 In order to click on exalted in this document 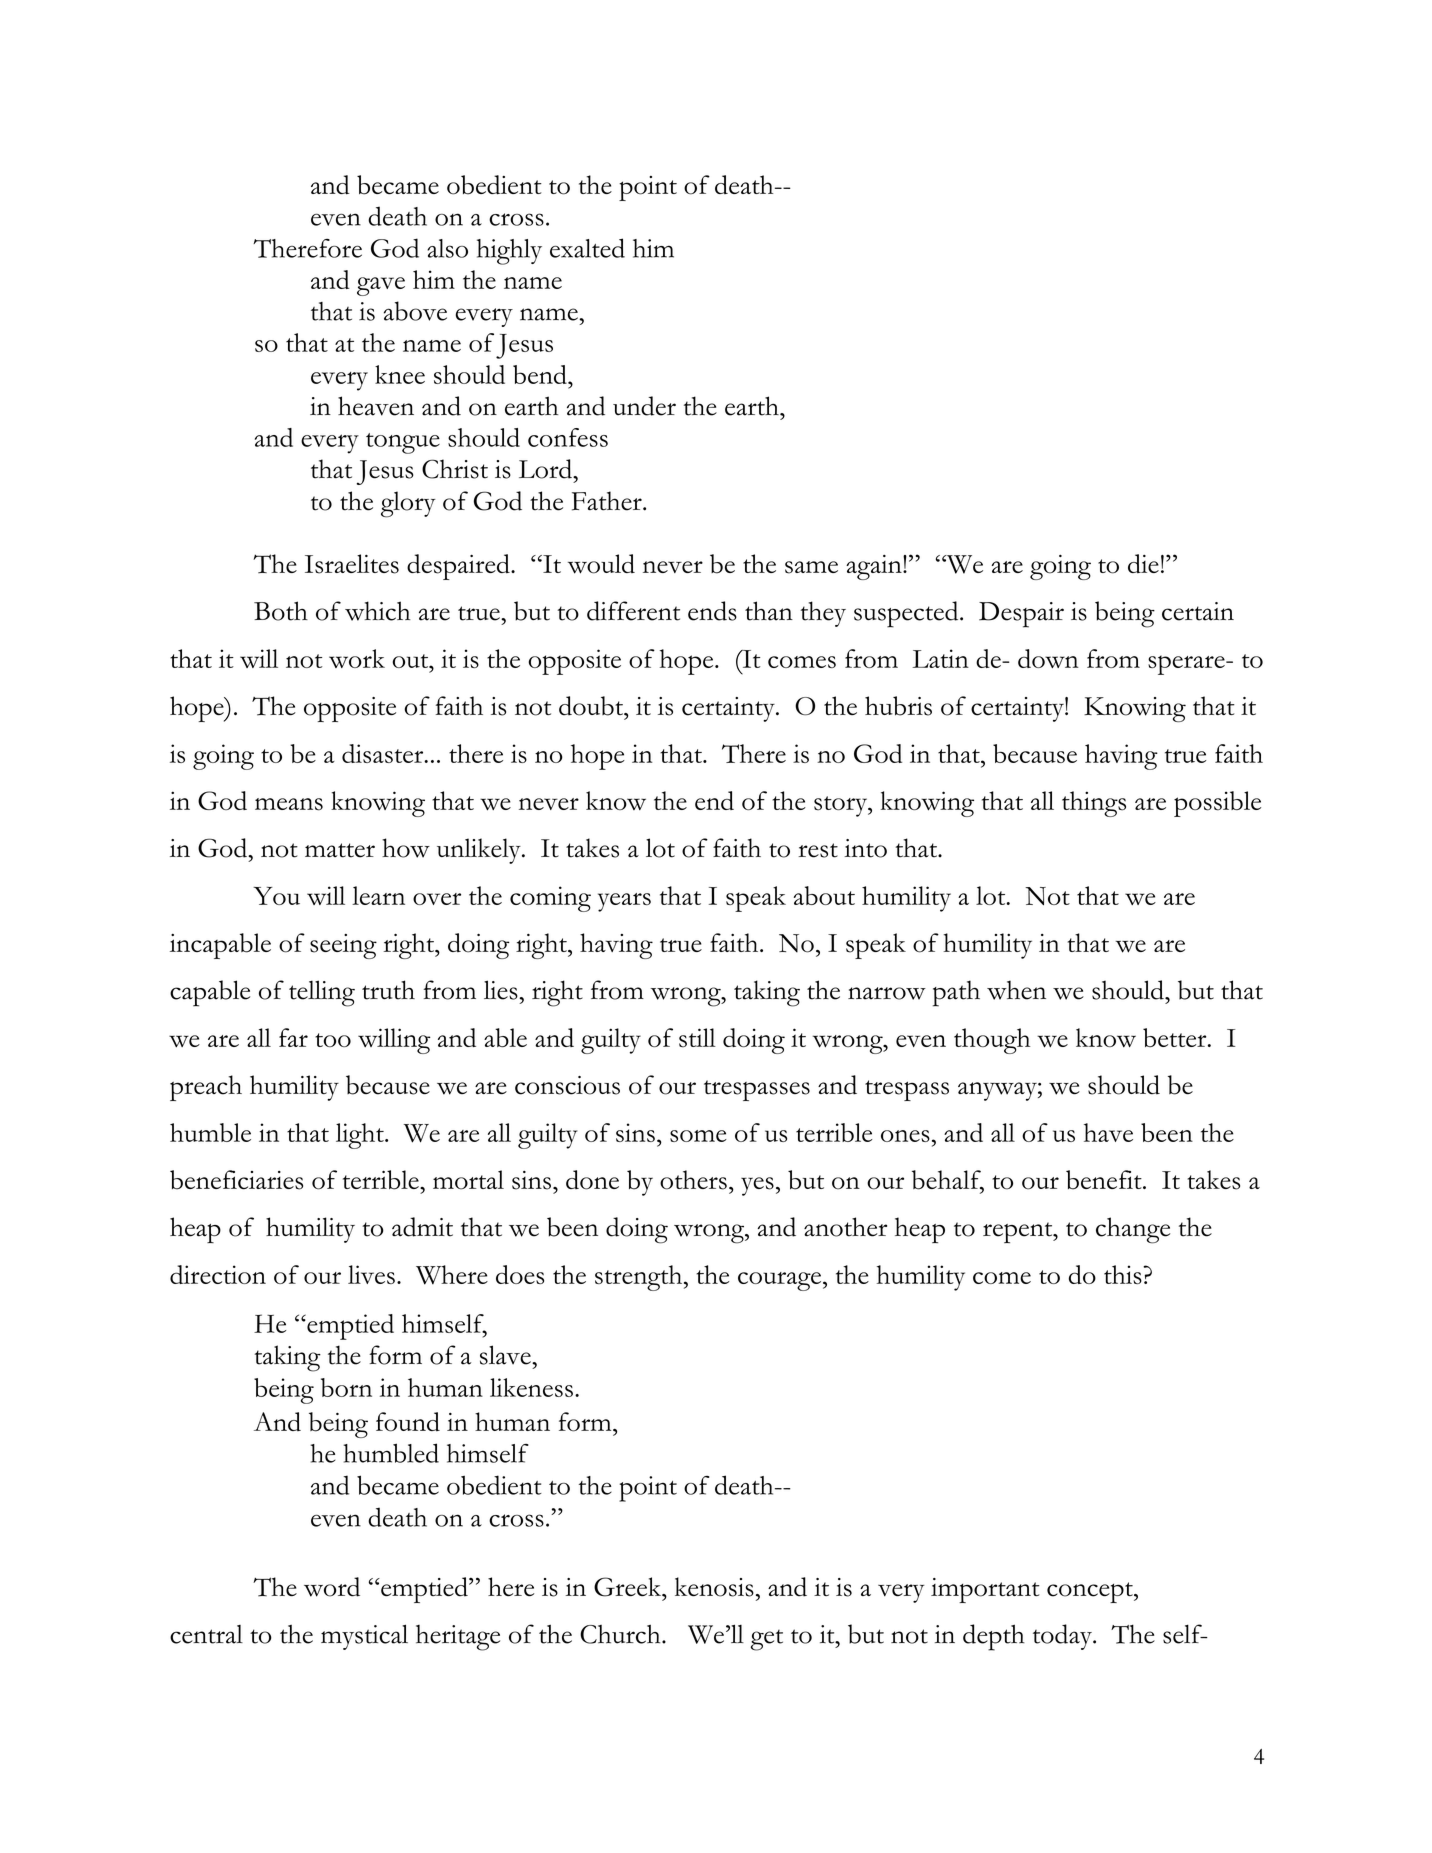, I will do `click(587, 248)`.
